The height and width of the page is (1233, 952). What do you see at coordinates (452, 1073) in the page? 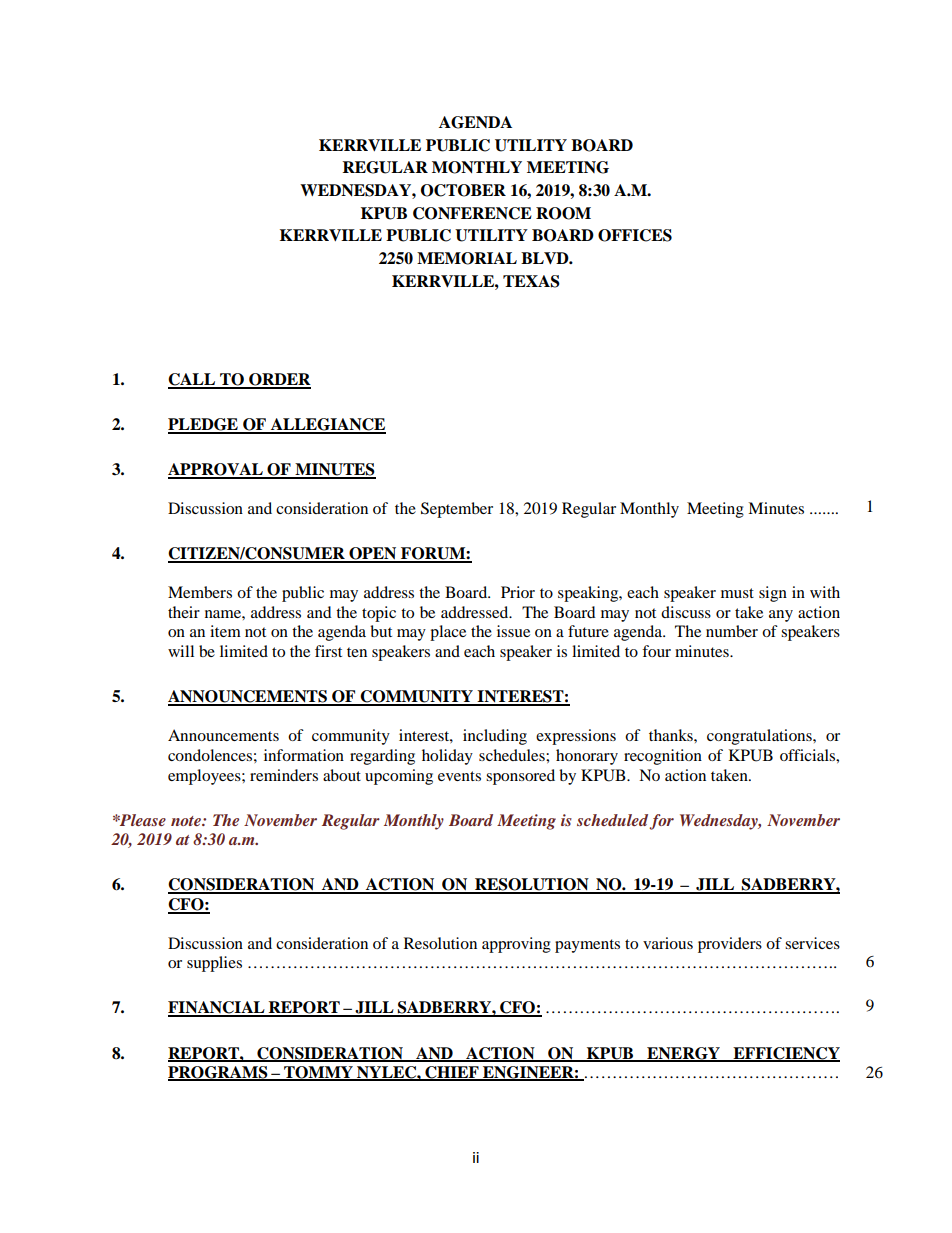
I see `CHIEF` at bounding box center [452, 1073].
